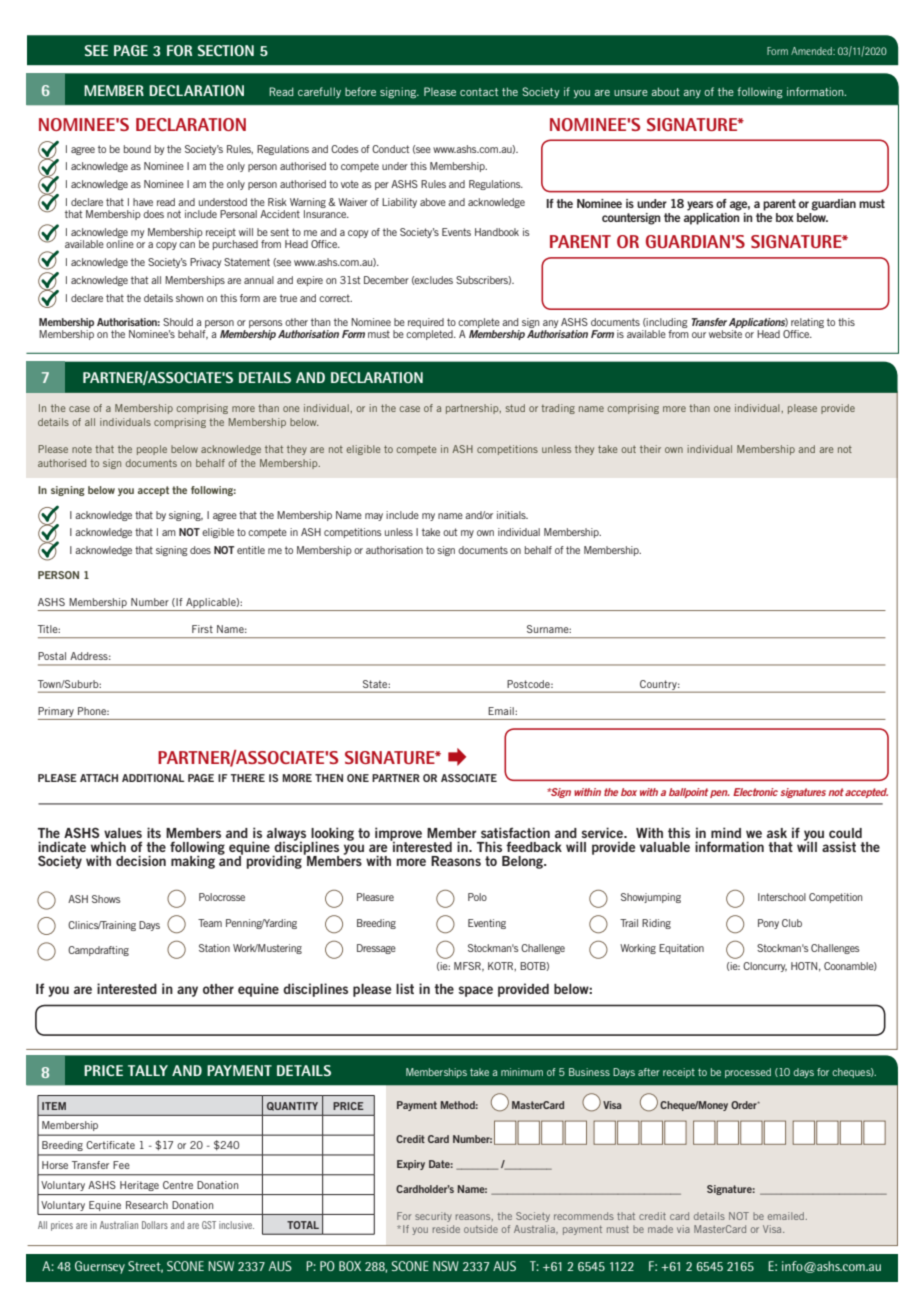 This screenshot has height=1308, width=924. I want to click on First, so click(202, 629).
